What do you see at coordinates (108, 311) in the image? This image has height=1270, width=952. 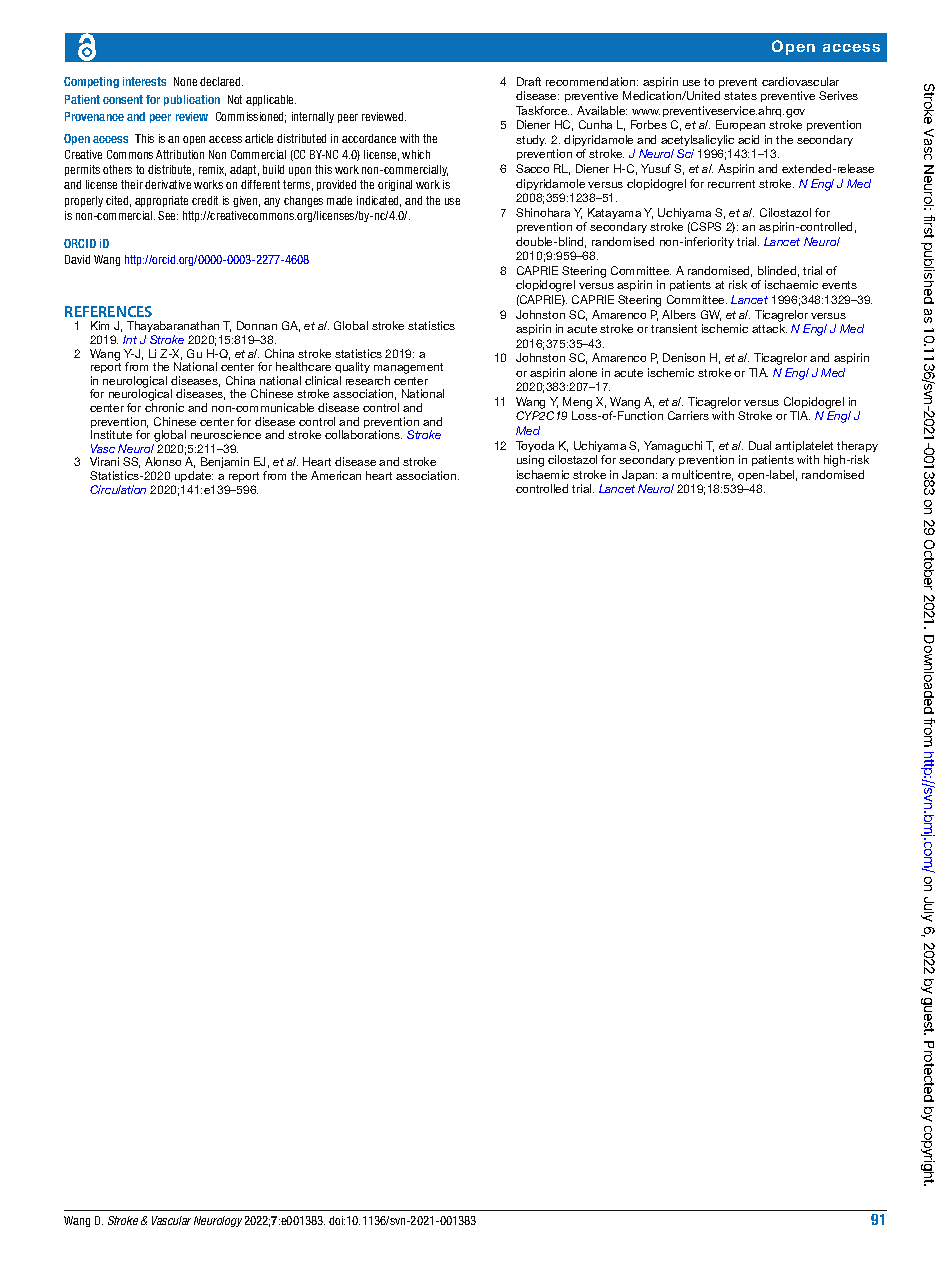 I see `REFERENCES` at bounding box center [108, 311].
